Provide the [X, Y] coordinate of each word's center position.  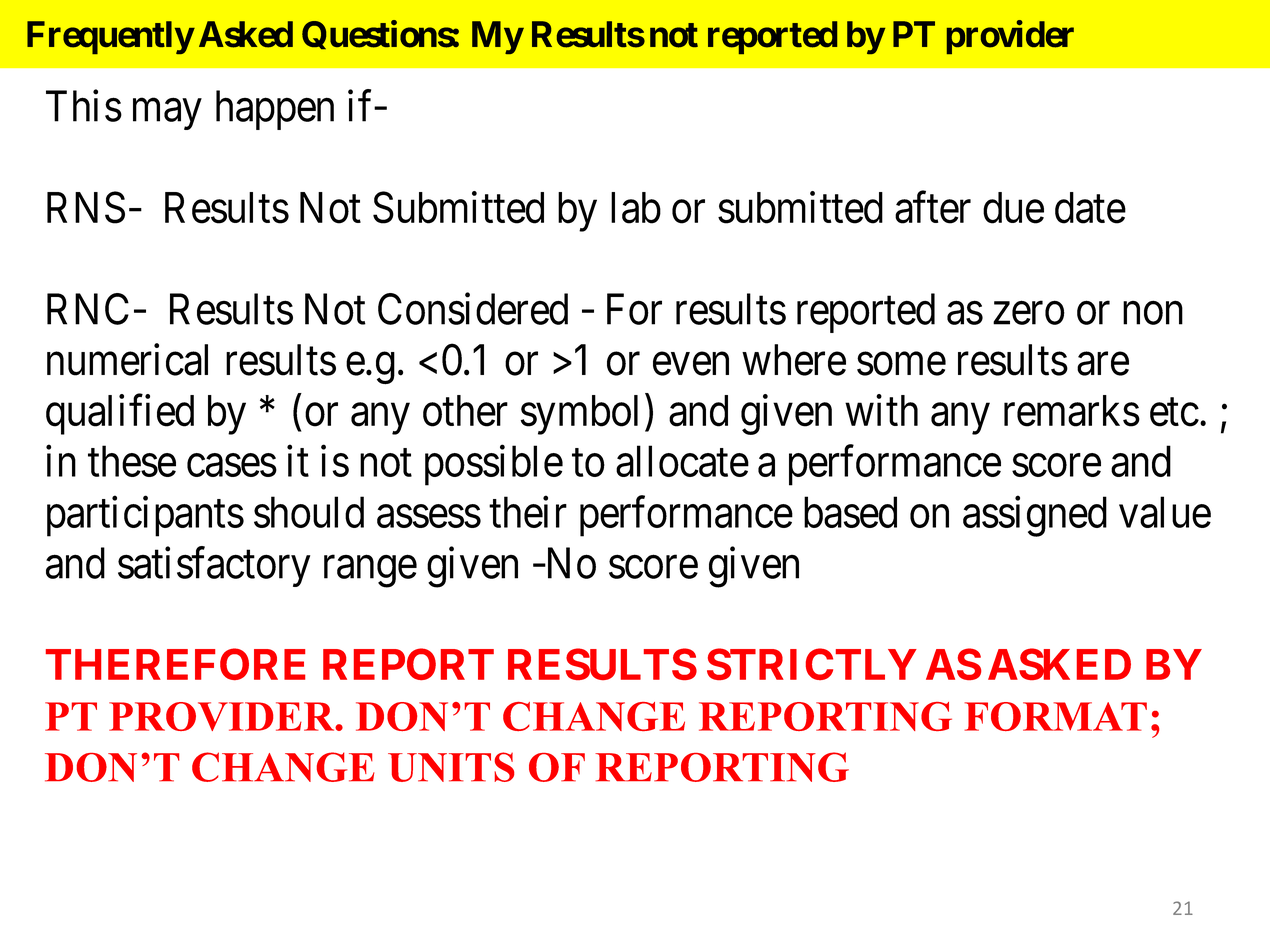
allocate [682, 461]
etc [1174, 413]
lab [636, 208]
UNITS [451, 767]
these [132, 461]
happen [275, 110]
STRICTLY [812, 664]
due [1013, 208]
